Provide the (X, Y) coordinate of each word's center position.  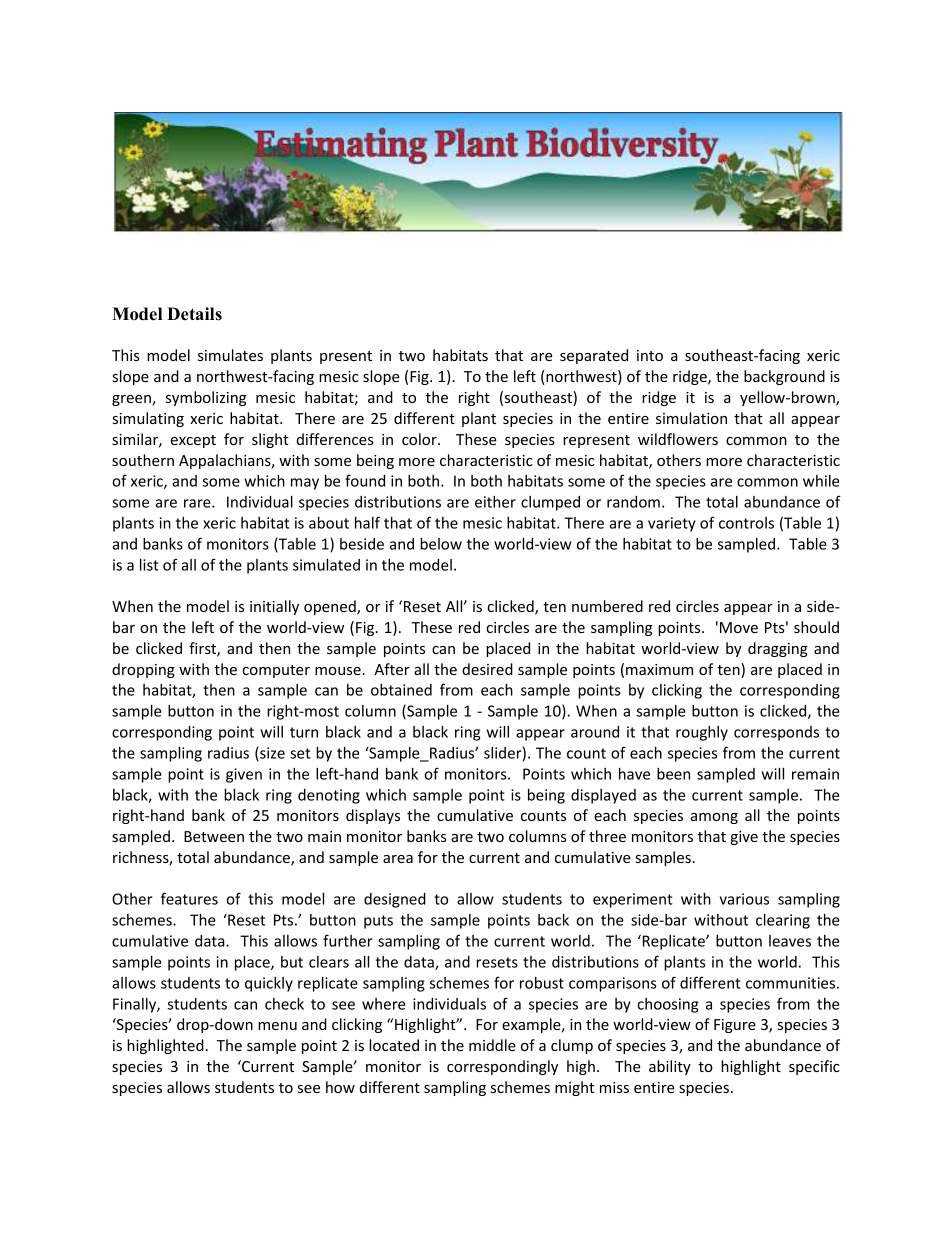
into (650, 355)
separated (594, 356)
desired (487, 669)
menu (277, 1026)
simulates (230, 355)
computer (276, 671)
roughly (702, 733)
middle (492, 1045)
